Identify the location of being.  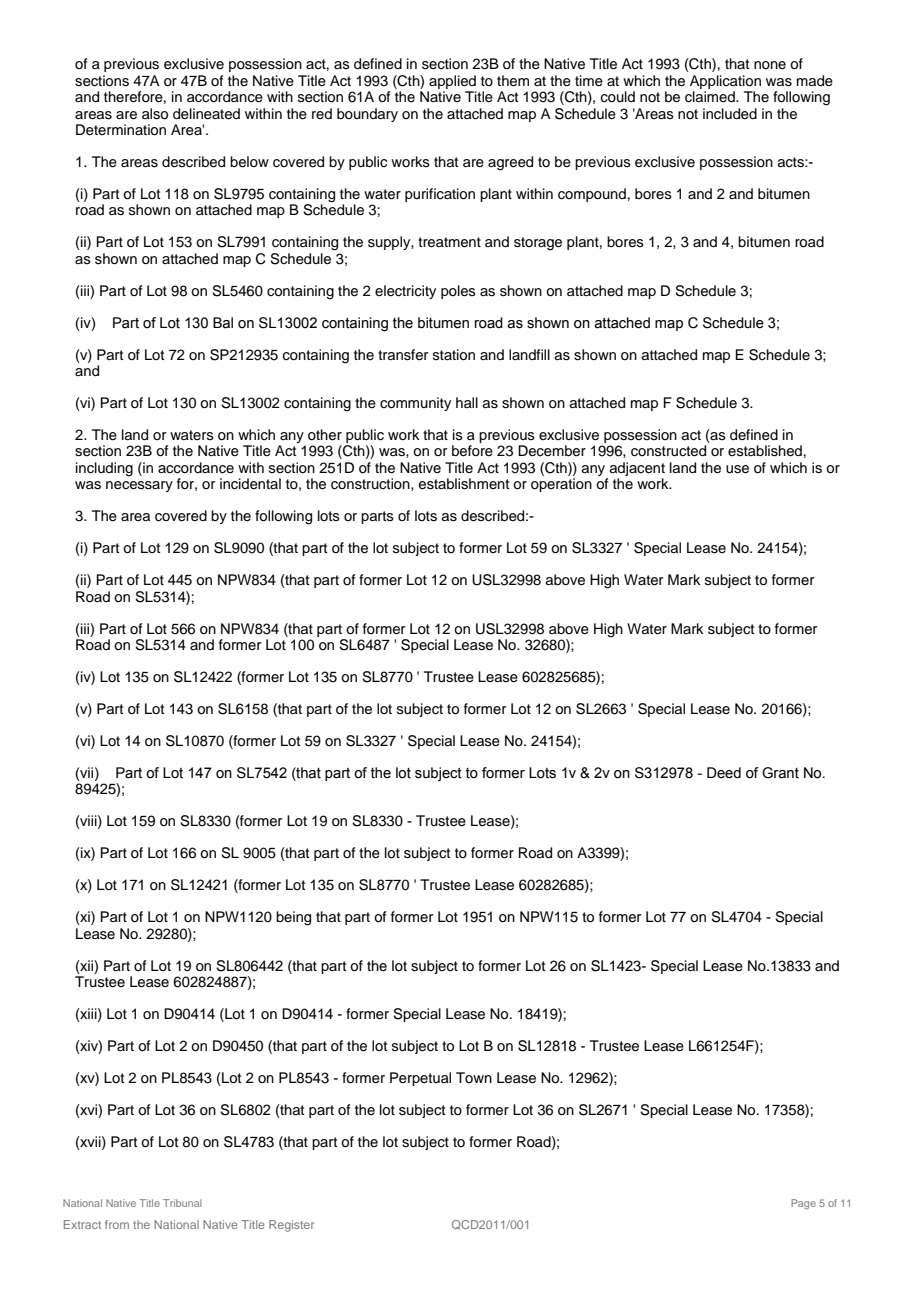
(293, 918).
